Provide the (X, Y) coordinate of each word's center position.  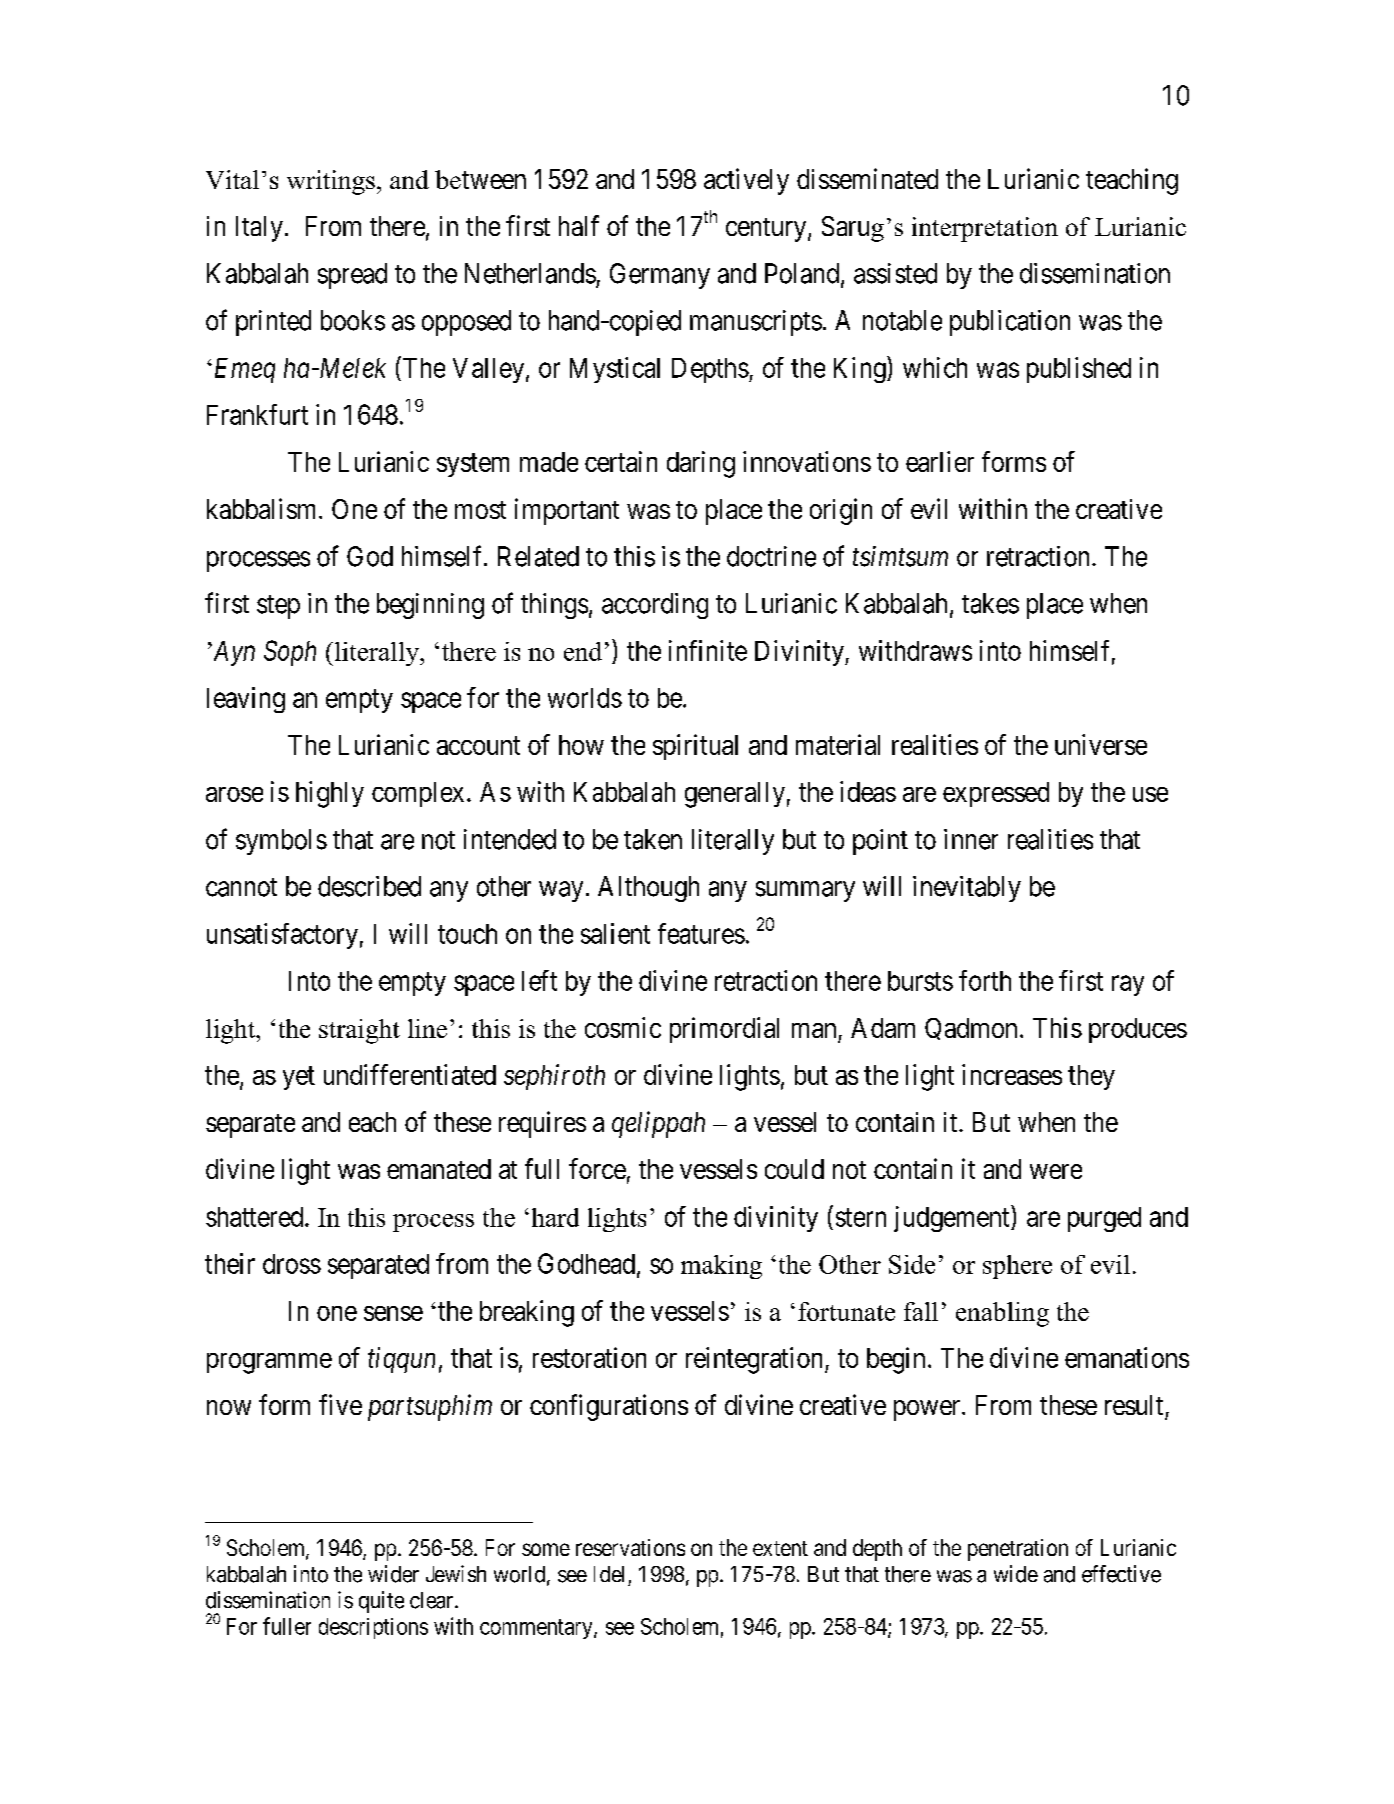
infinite (708, 650)
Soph (290, 653)
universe (1101, 744)
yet (299, 1078)
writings (331, 182)
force (597, 1168)
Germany (660, 276)
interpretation (985, 229)
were (1056, 1171)
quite (381, 1602)
